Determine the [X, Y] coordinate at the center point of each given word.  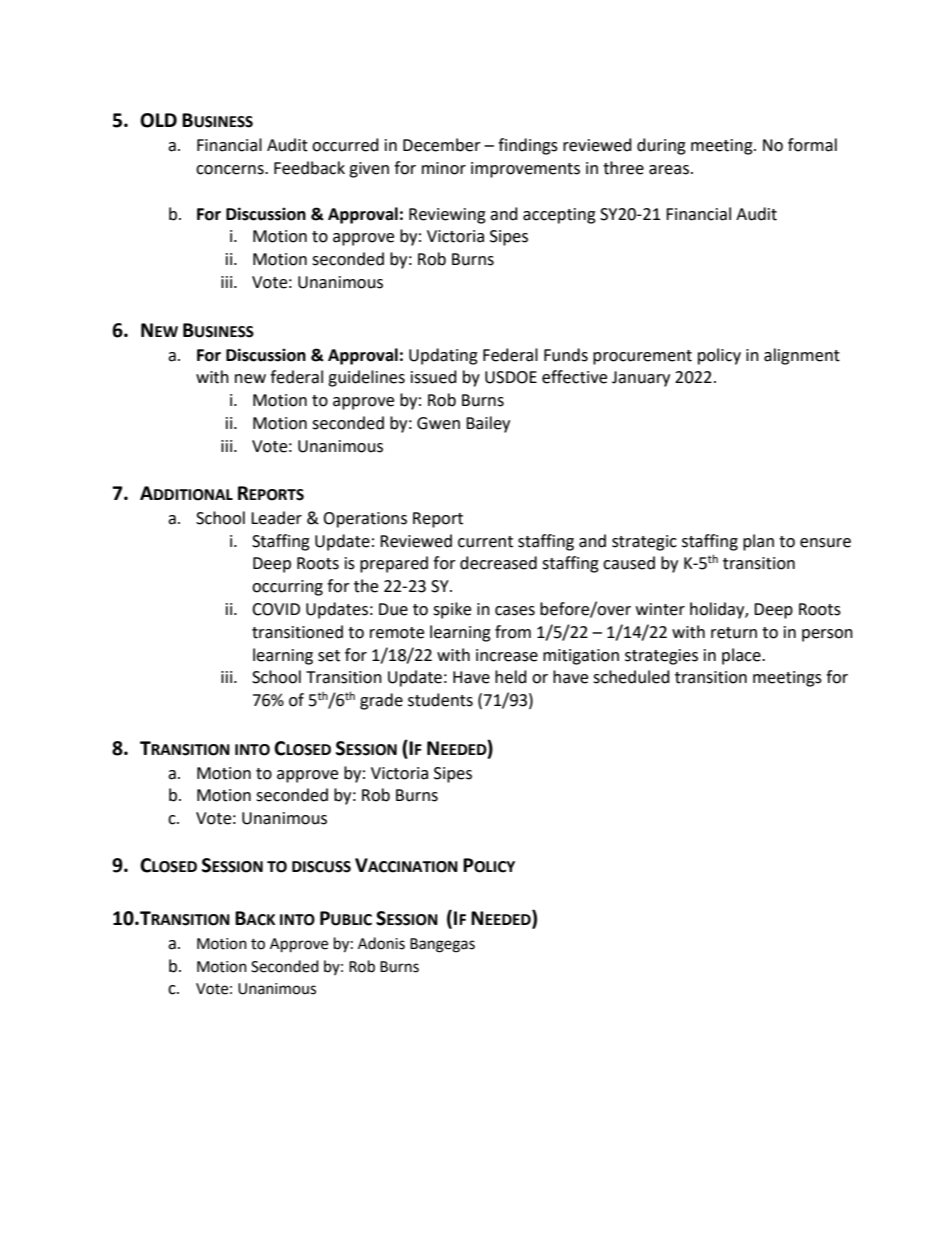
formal [812, 145]
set [329, 656]
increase [507, 655]
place [742, 656]
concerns [231, 170]
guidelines [366, 378]
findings [528, 146]
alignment [802, 356]
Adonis [381, 943]
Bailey [488, 424]
